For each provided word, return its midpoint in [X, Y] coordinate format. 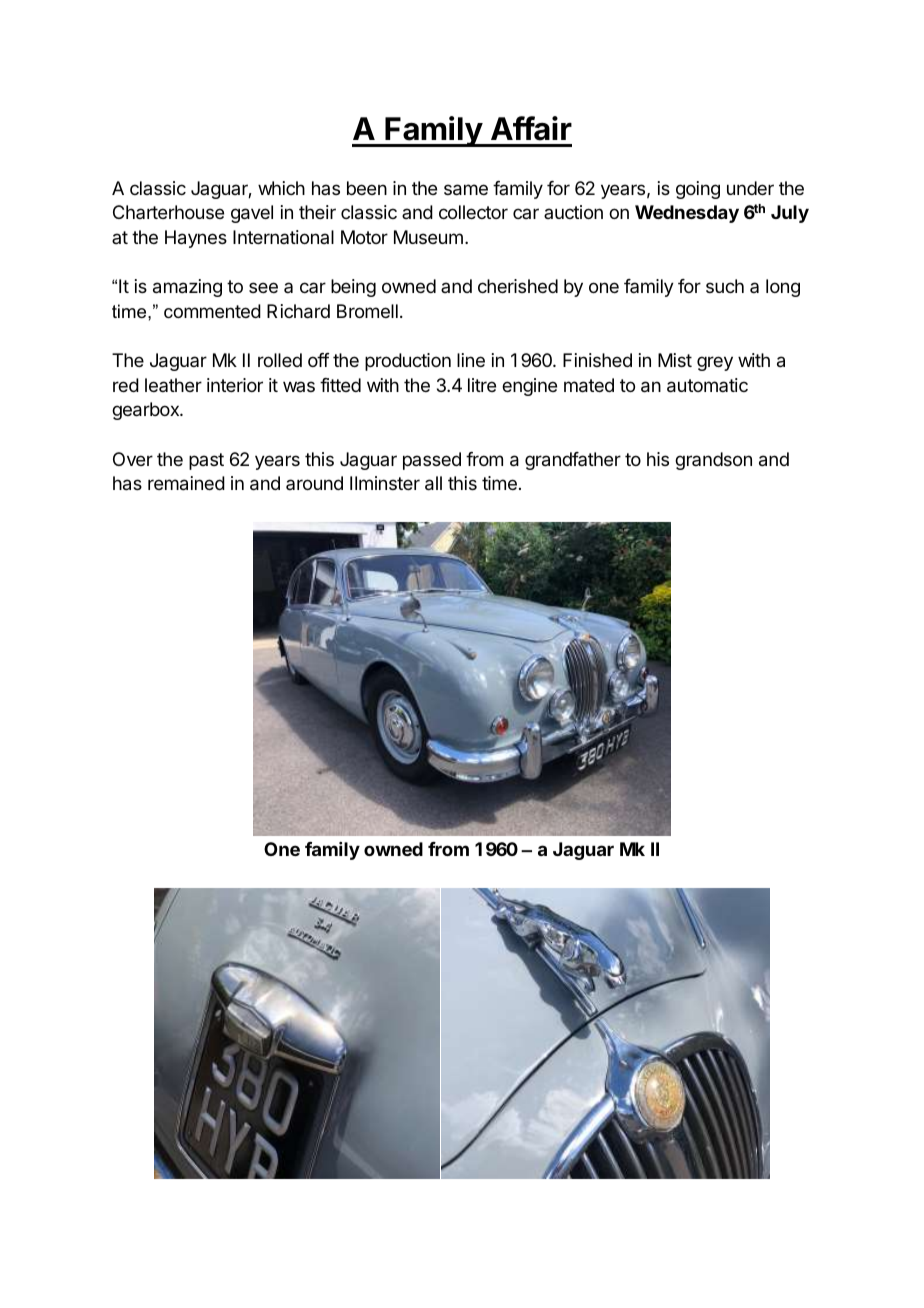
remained [186, 483]
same [466, 190]
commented [212, 311]
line [471, 360]
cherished [518, 286]
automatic [707, 385]
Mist [675, 360]
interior [235, 385]
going [698, 190]
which [281, 188]
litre [482, 385]
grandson [713, 461]
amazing [187, 288]
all [433, 483]
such [725, 286]
